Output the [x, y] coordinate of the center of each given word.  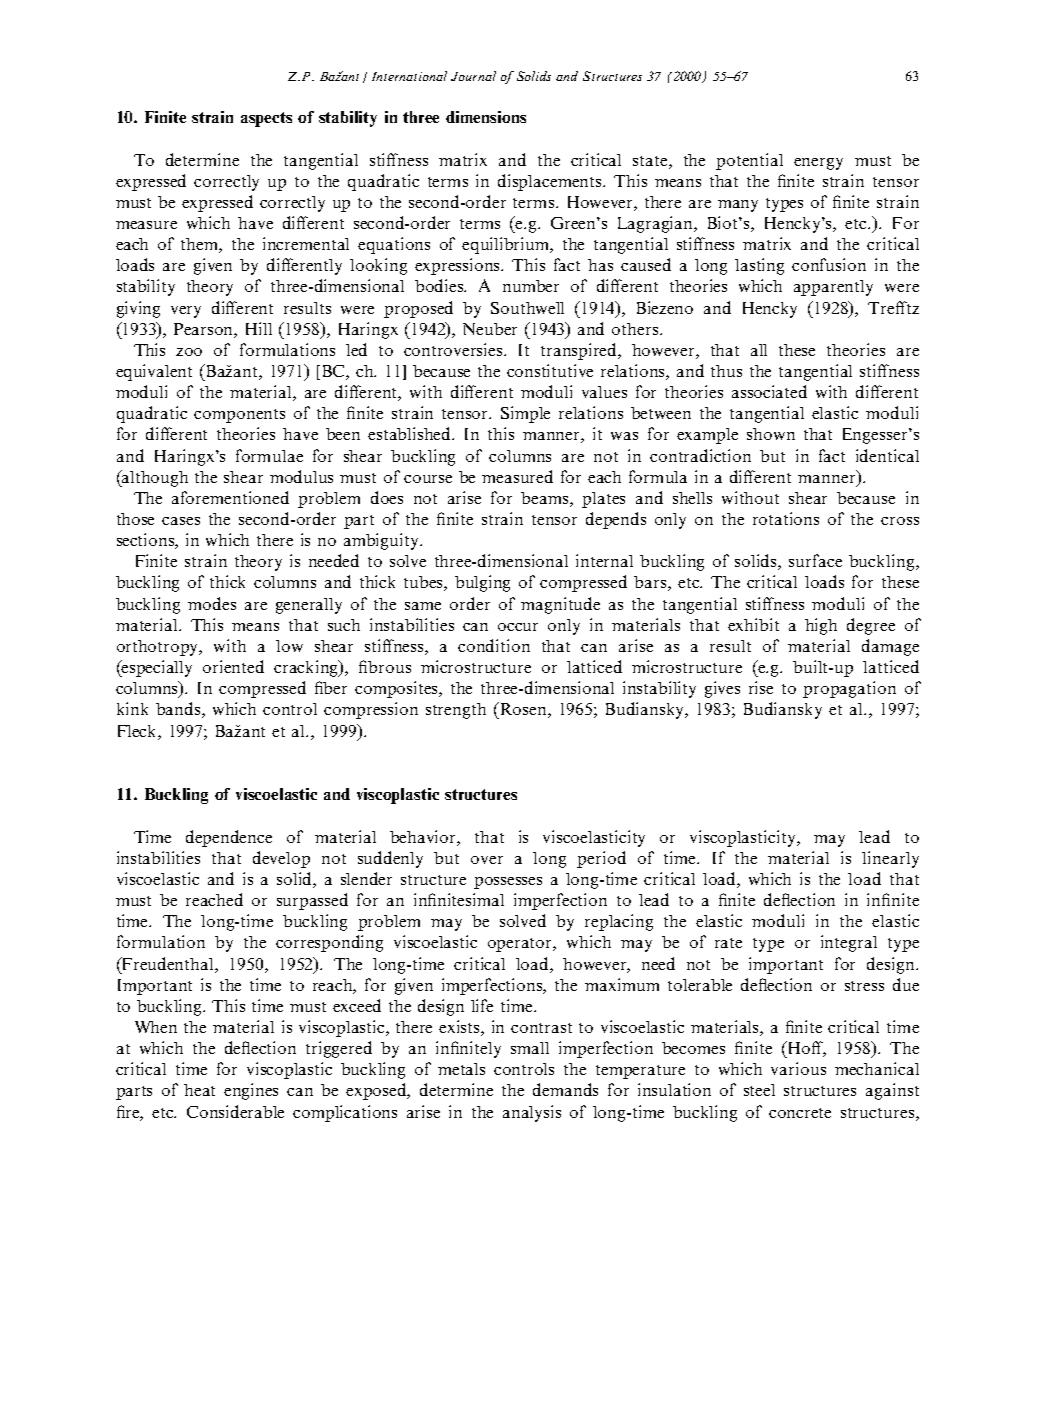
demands [565, 1089]
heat [199, 1090]
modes [212, 603]
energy [818, 164]
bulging [482, 583]
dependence [229, 838]
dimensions [486, 117]
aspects [266, 119]
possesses [508, 883]
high [821, 626]
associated [769, 391]
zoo [189, 352]
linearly [890, 859]
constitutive [550, 370]
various [798, 1068]
